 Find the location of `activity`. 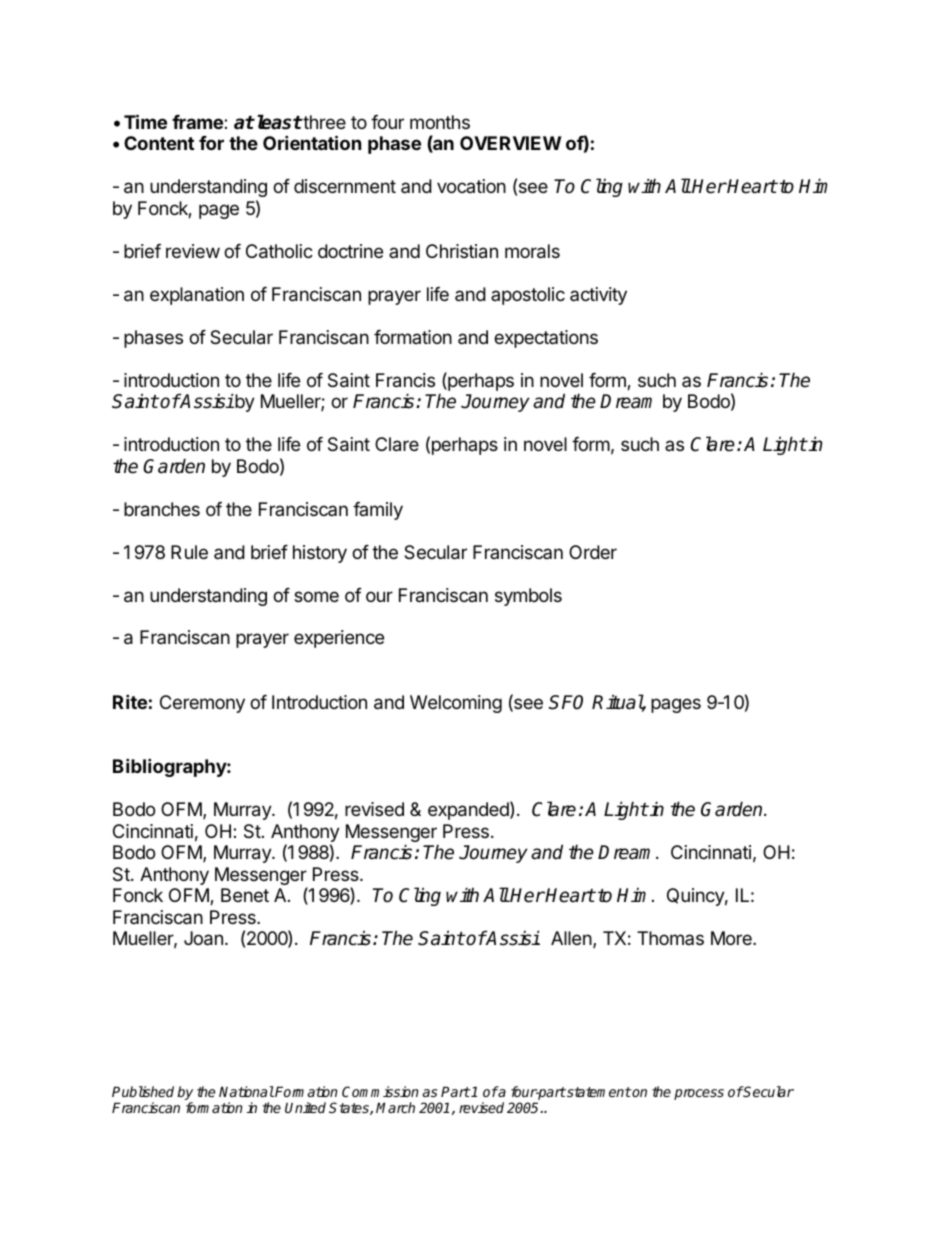

activity is located at coordinates (598, 296).
